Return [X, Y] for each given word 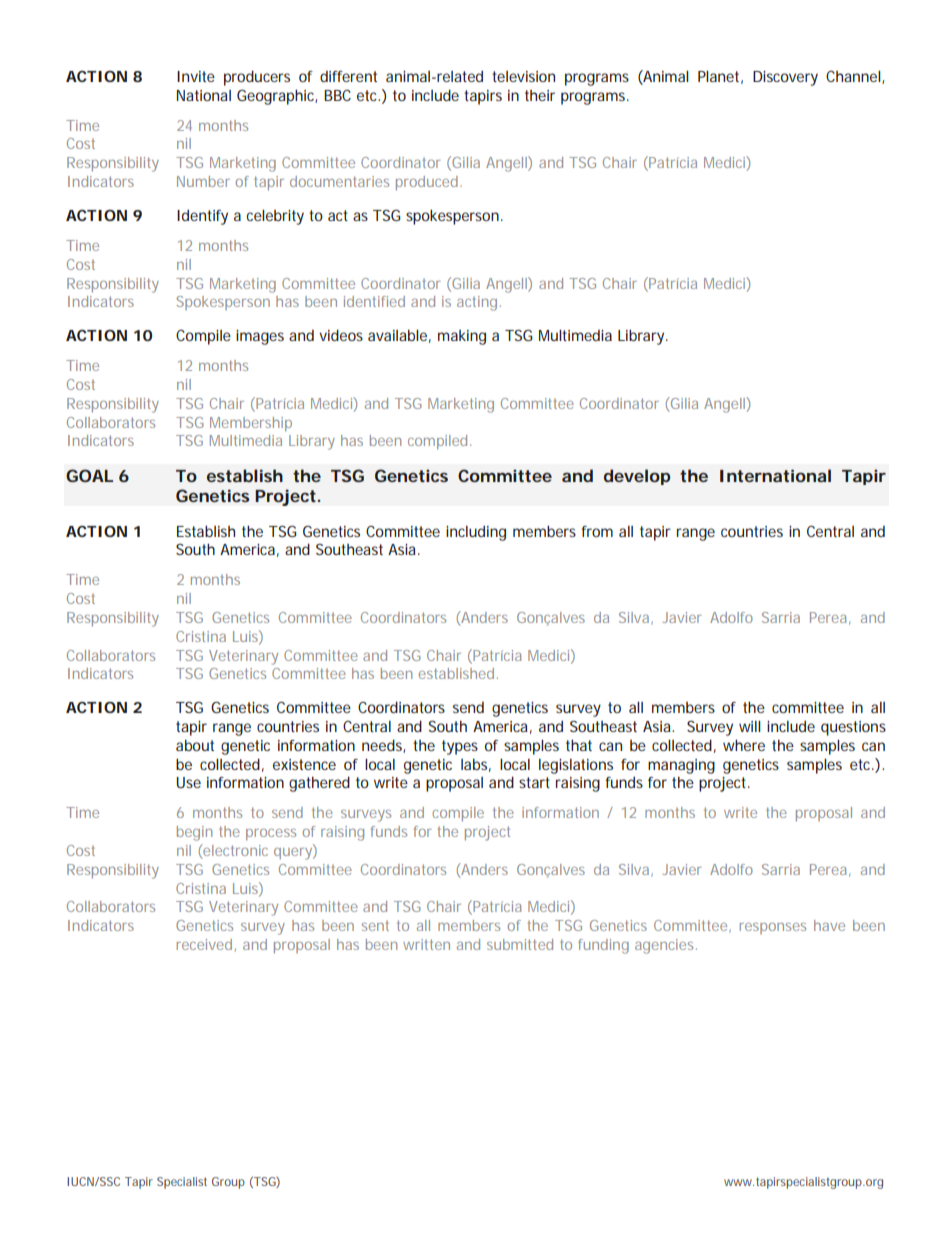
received [204, 944]
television [523, 76]
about [195, 745]
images [260, 337]
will [749, 726]
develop [637, 477]
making [462, 337]
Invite [196, 76]
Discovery [785, 78]
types [460, 747]
